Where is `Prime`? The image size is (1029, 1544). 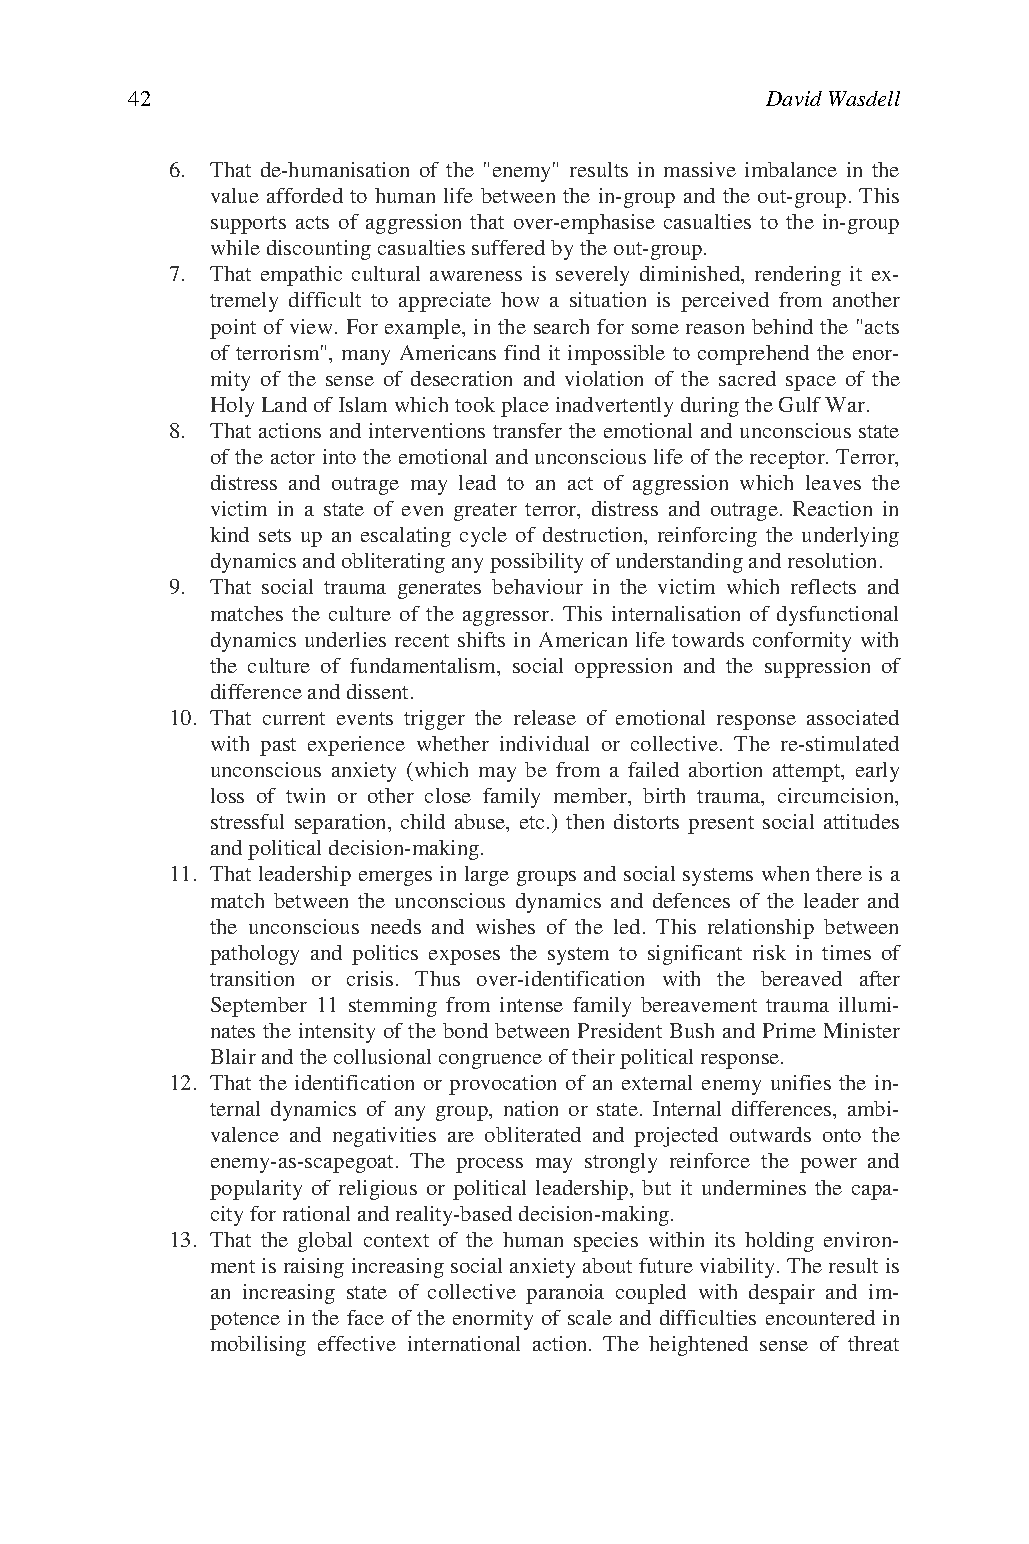
Prime is located at coordinates (789, 1030).
